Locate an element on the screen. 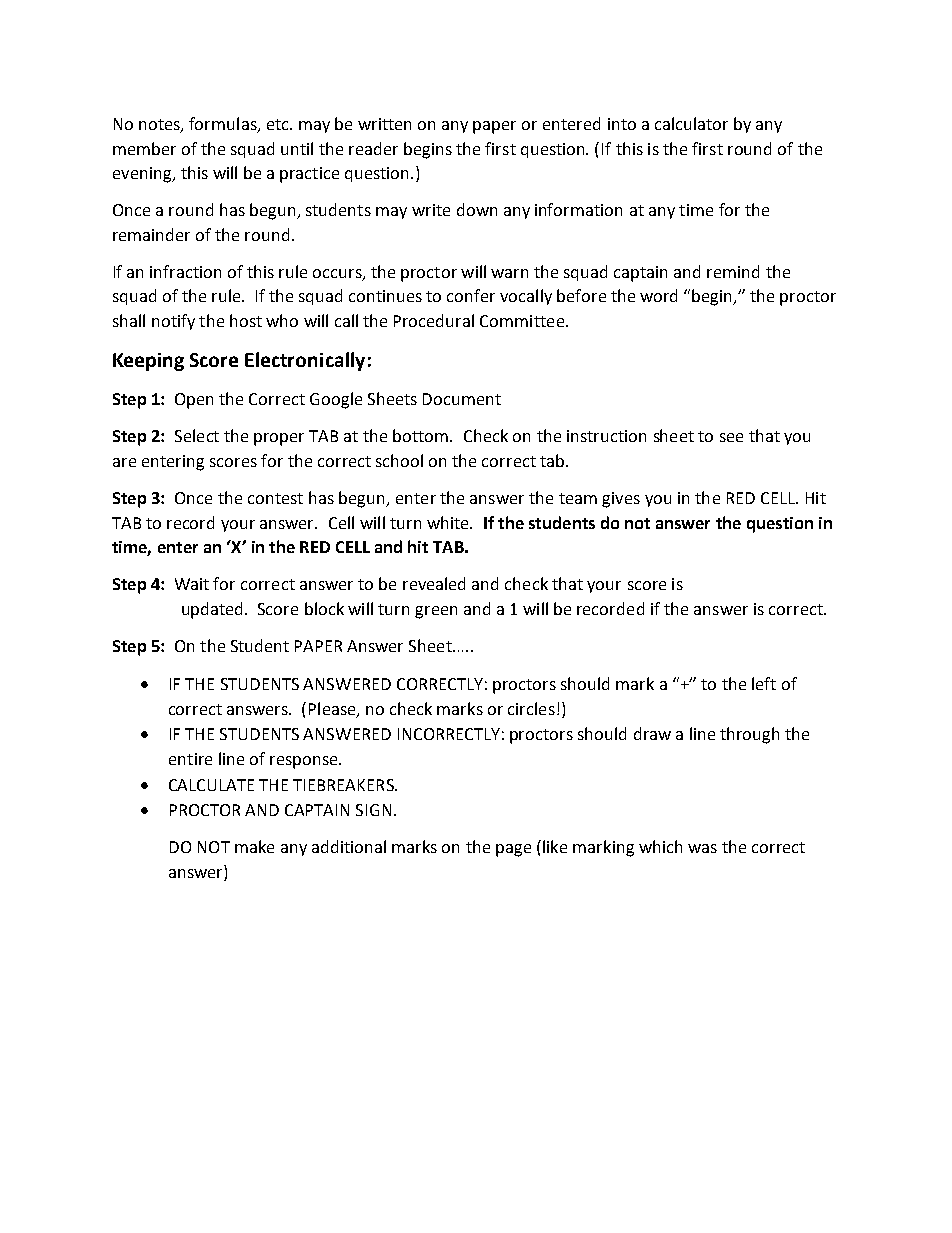 This screenshot has height=1233, width=952. make is located at coordinates (254, 846).
